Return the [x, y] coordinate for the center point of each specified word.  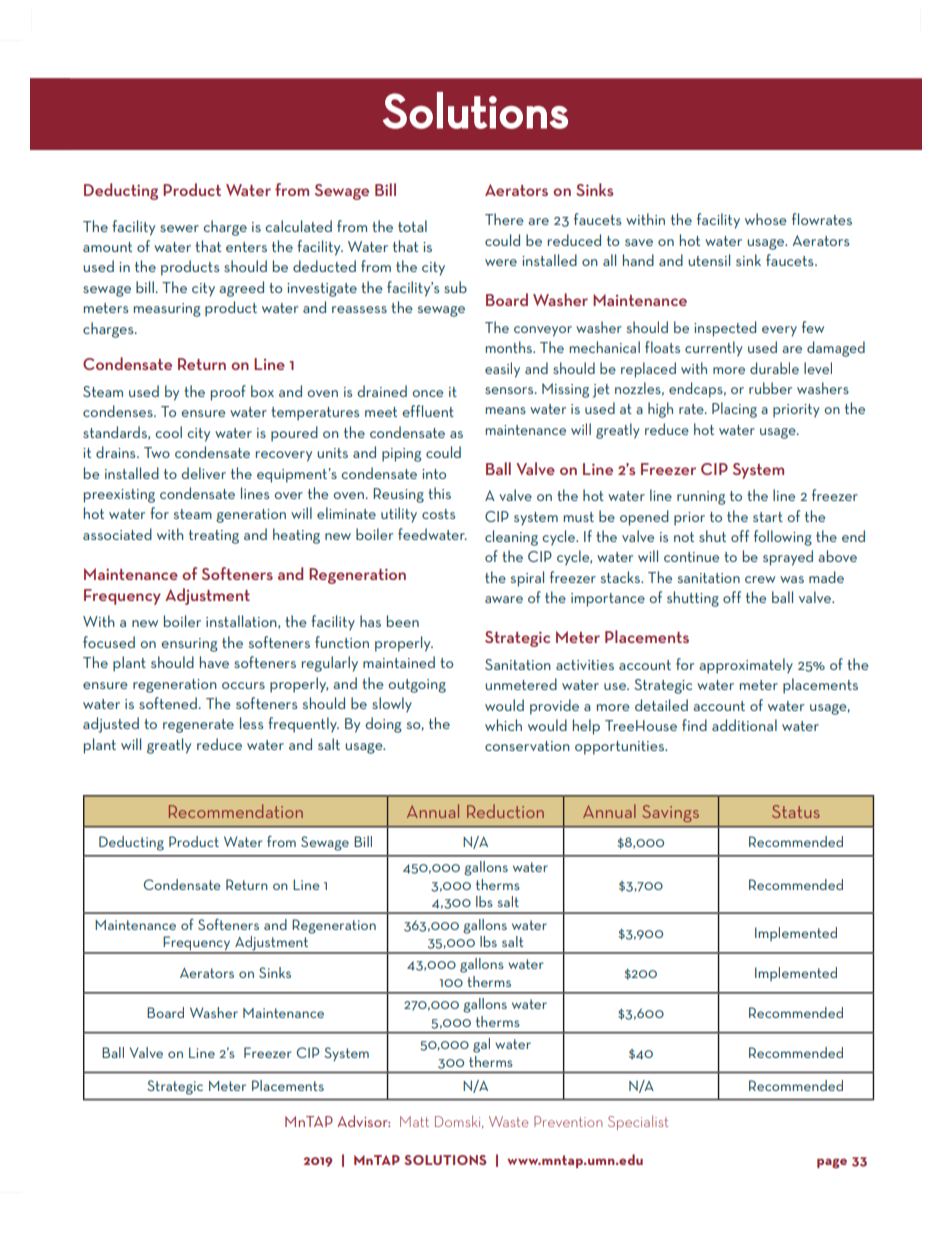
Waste [508, 1121]
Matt [414, 1121]
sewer [179, 228]
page [832, 1163]
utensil [709, 260]
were [501, 262]
